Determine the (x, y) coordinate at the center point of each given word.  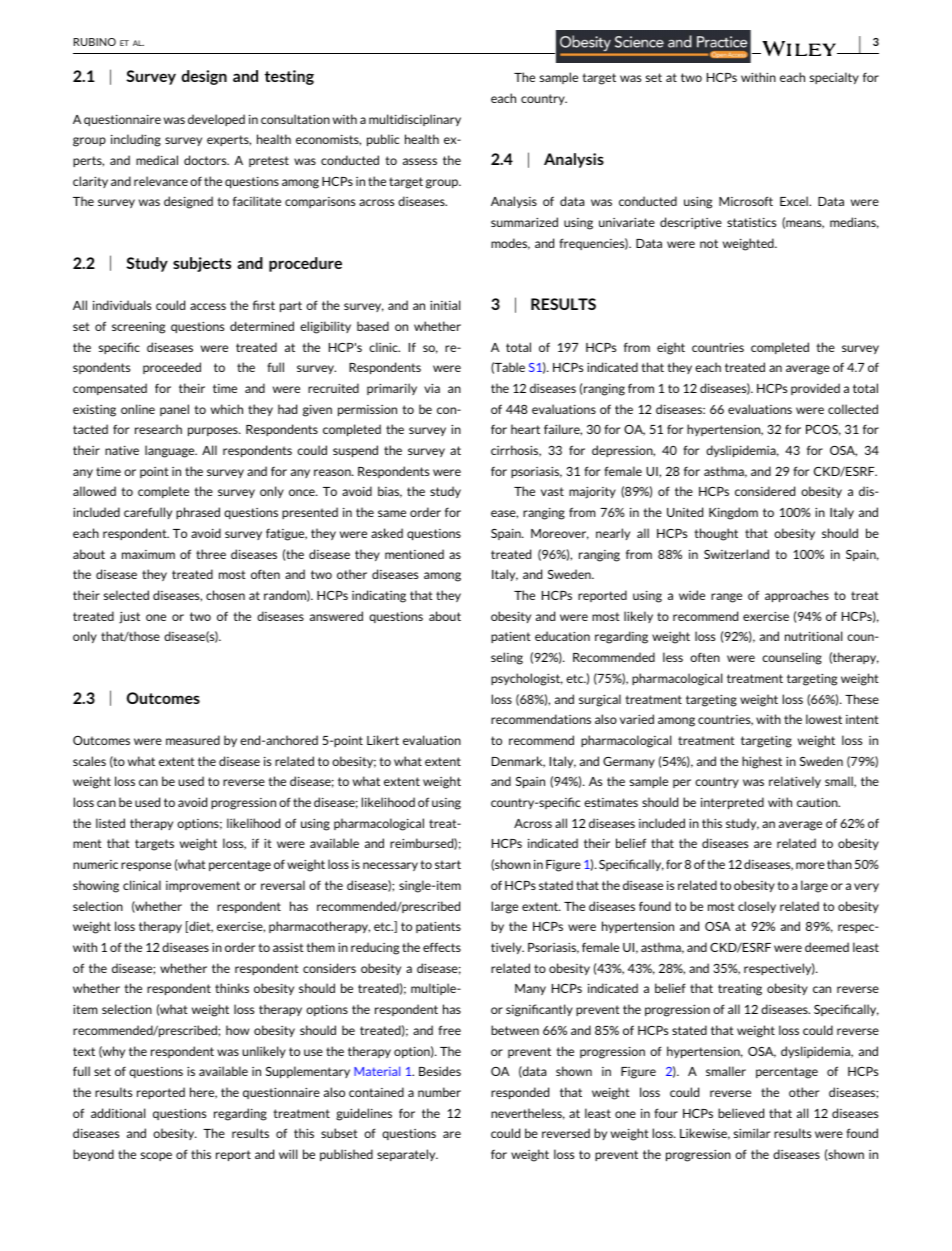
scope (156, 1156)
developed (216, 120)
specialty (834, 78)
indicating (379, 596)
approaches (797, 596)
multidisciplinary (415, 120)
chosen (225, 595)
